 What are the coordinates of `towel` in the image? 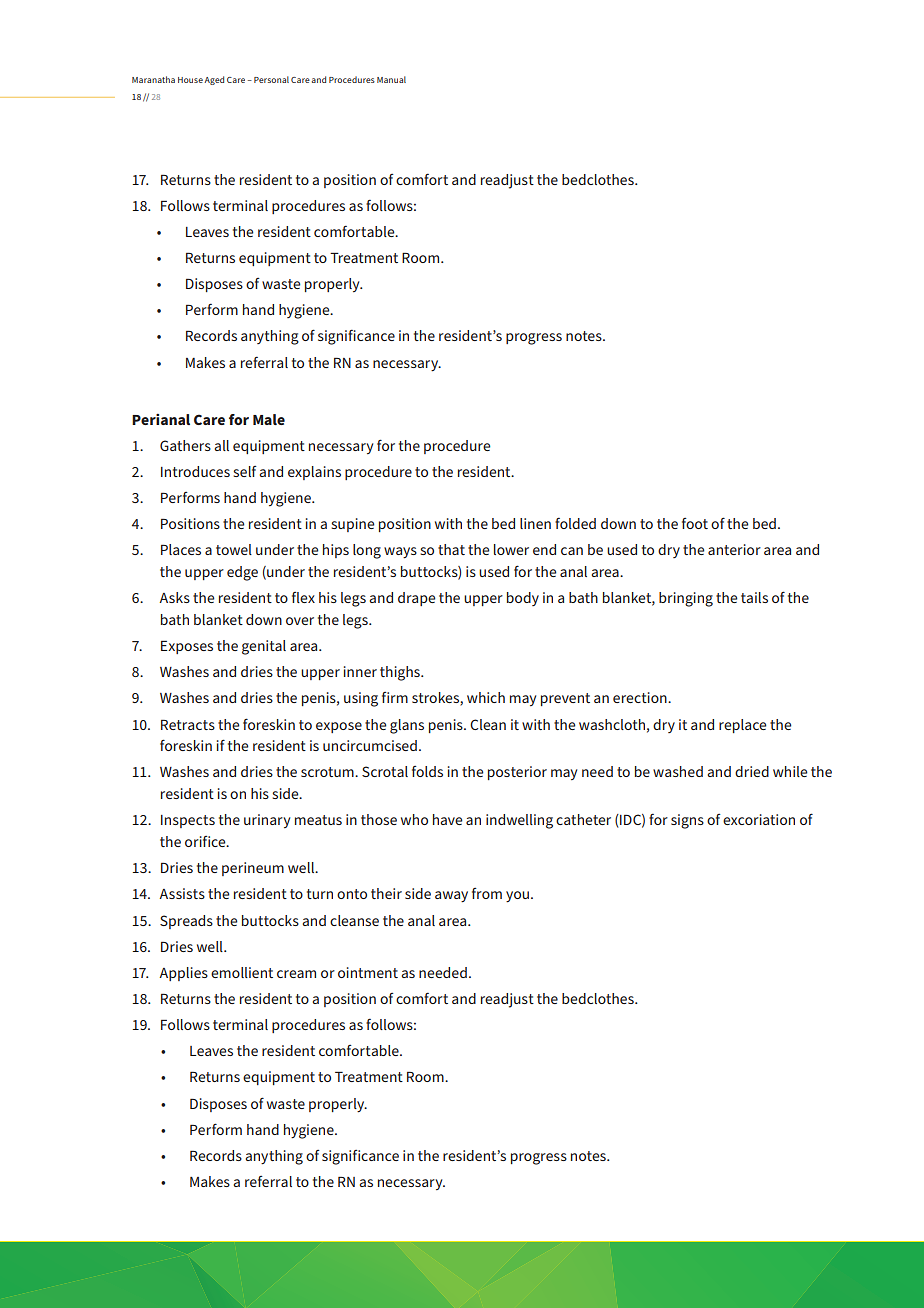 It's located at (234, 549).
